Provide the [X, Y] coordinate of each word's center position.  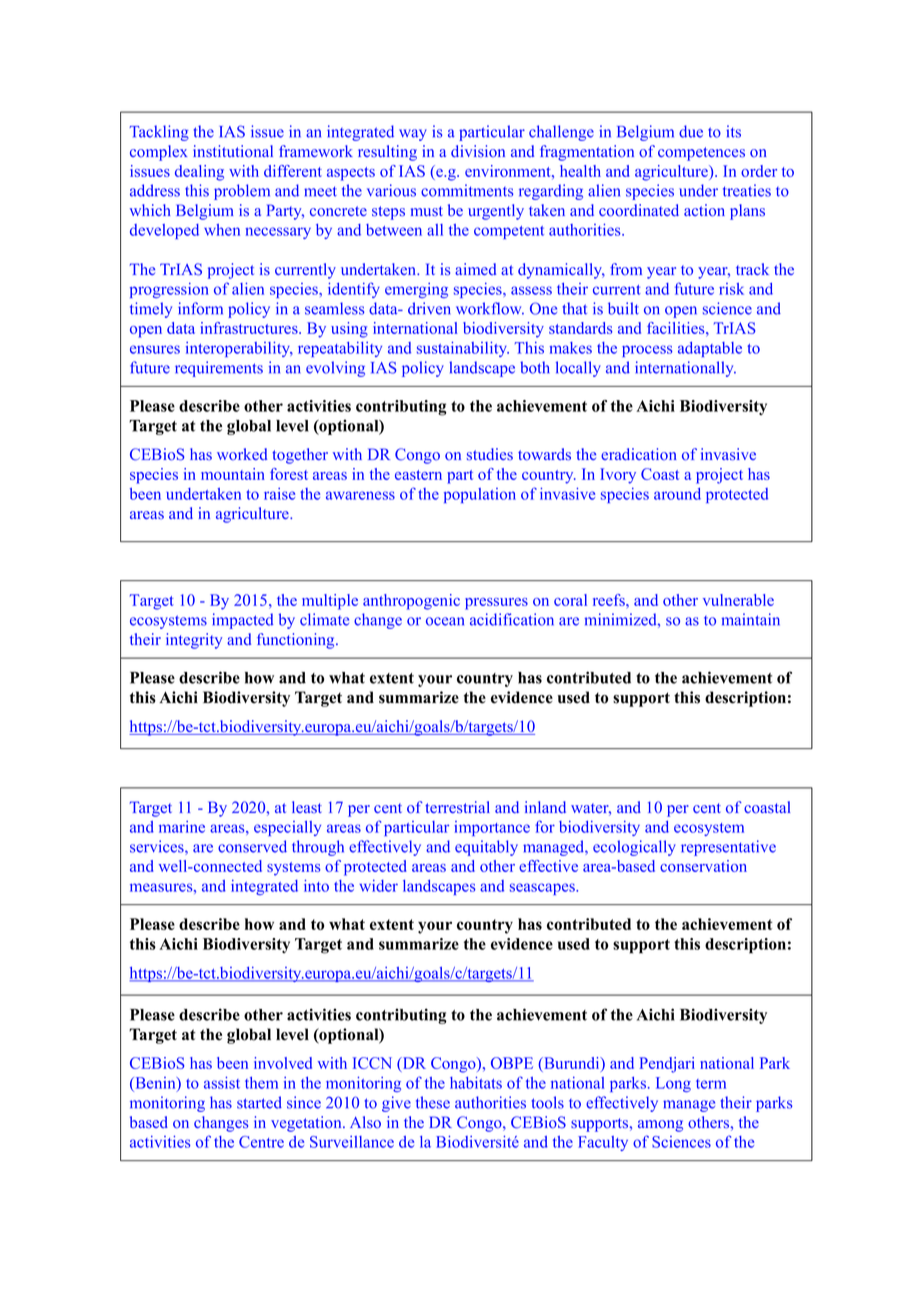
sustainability [463, 349]
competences [701, 154]
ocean [445, 621]
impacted [242, 621]
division [478, 151]
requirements [219, 369]
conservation [703, 866]
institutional [233, 151]
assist [222, 1083]
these [433, 1102]
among [660, 1126]
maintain [750, 619]
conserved [252, 846]
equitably [486, 848]
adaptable [710, 349]
